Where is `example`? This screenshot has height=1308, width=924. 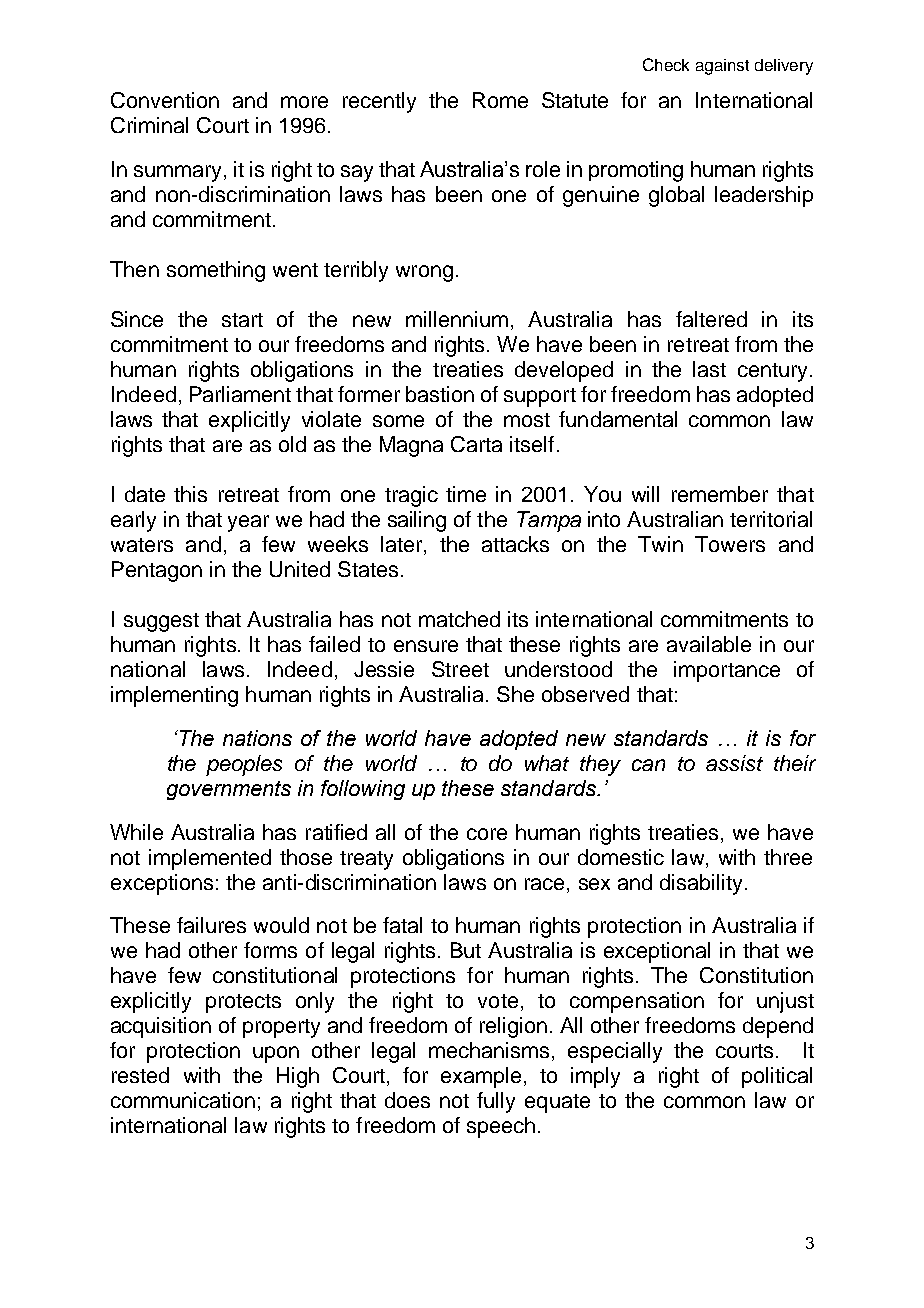 example is located at coordinates (481, 1077).
